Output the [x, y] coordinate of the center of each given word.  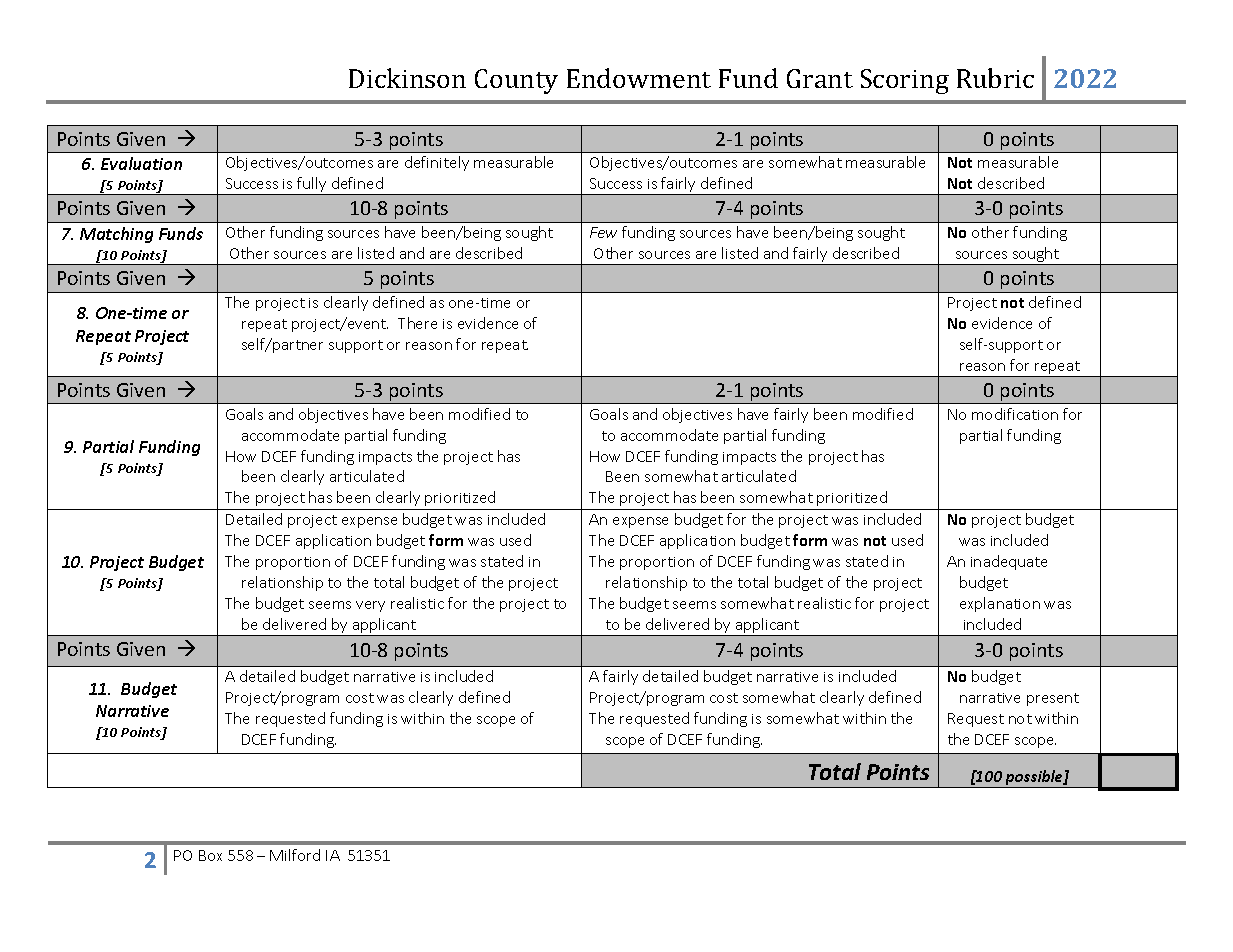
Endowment [639, 78]
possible [1034, 779]
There [417, 323]
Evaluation [141, 163]
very [370, 606]
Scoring [905, 81]
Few [603, 232]
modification [1015, 414]
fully [312, 186]
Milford [295, 855]
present [1053, 699]
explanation [1000, 604]
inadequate [1009, 562]
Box [210, 855]
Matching [116, 235]
